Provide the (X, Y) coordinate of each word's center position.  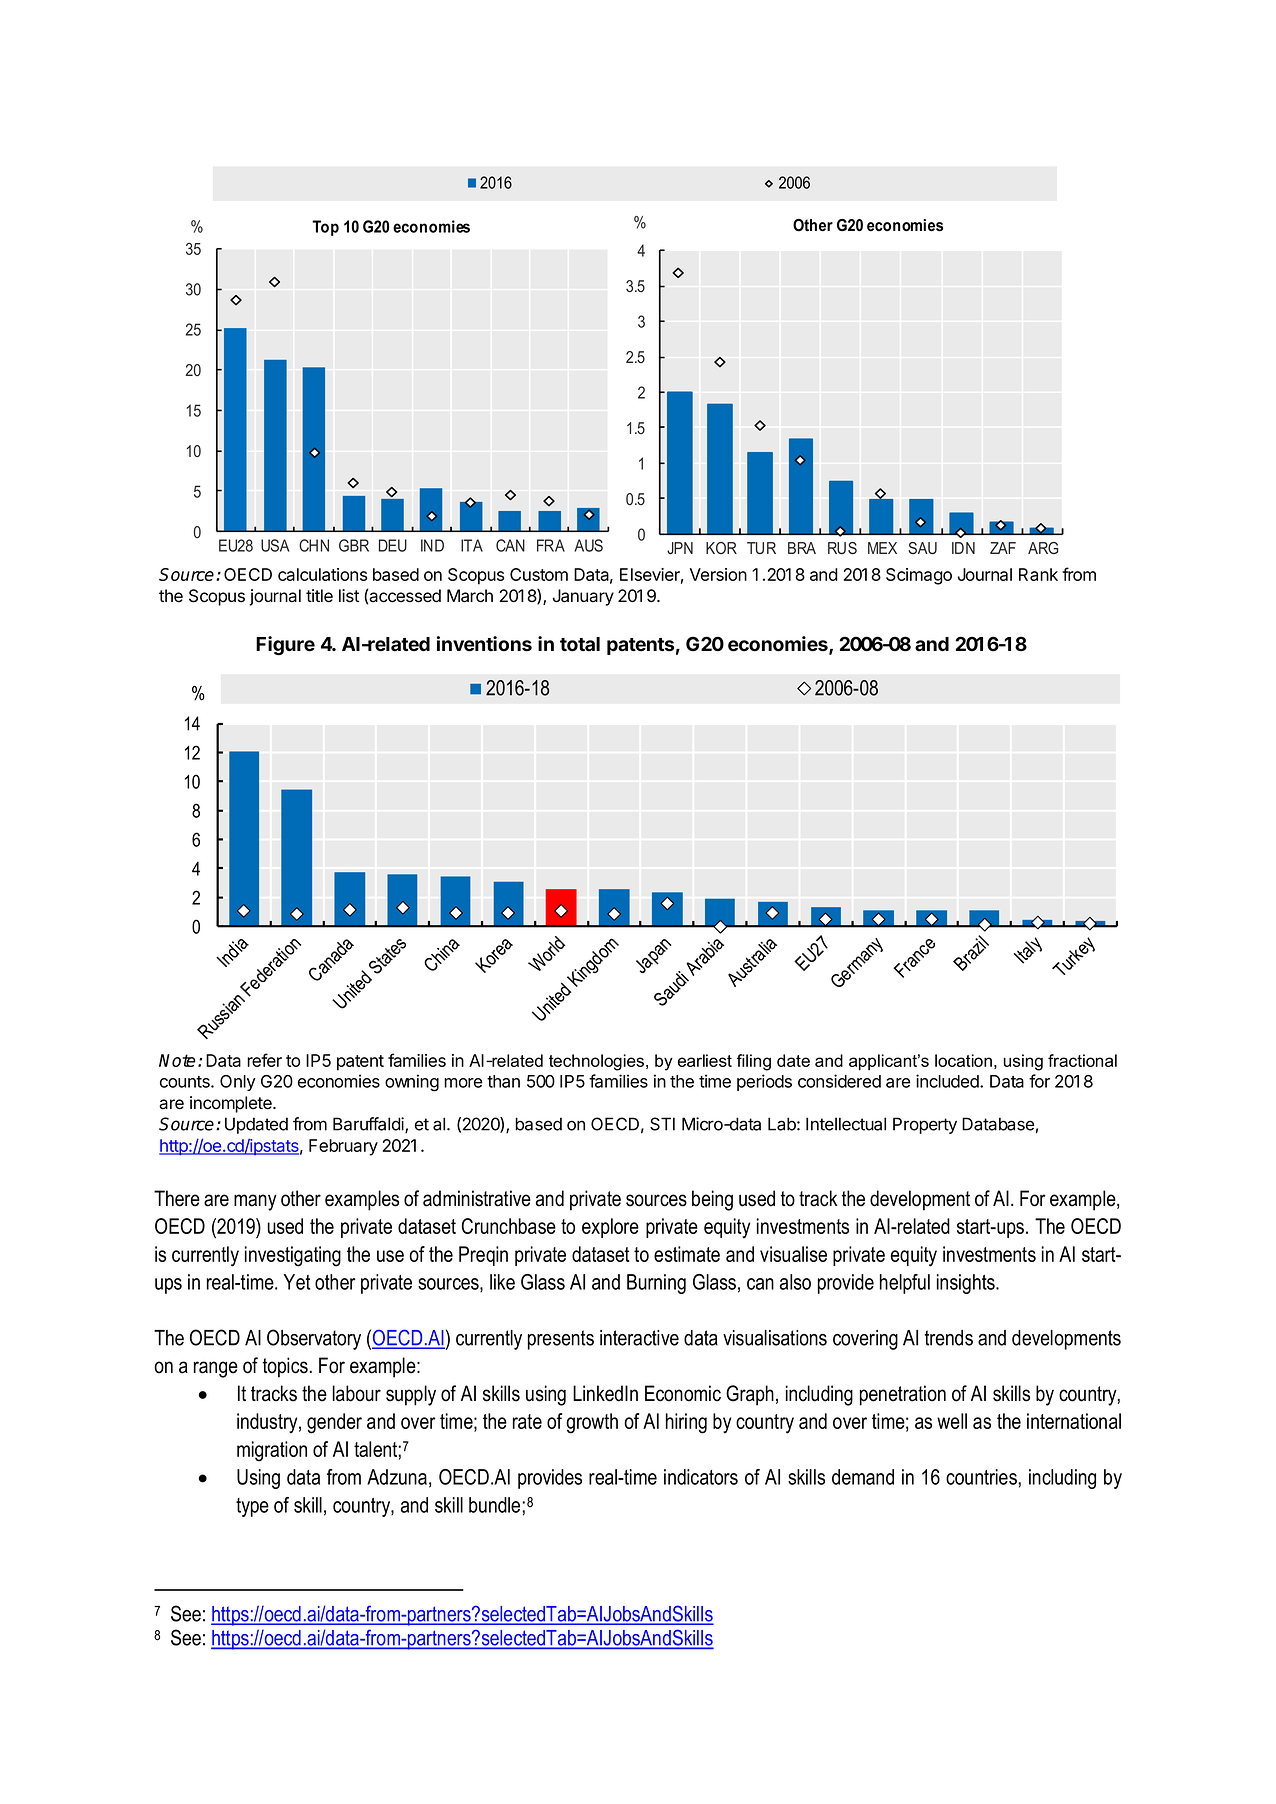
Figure (285, 645)
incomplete (232, 1104)
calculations (322, 574)
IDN (963, 548)
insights (967, 1284)
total (580, 644)
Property (925, 1125)
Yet (297, 1282)
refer (264, 1060)
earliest (705, 1060)
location (963, 1060)
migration (272, 1451)
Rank (1038, 574)
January (583, 597)
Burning (656, 1284)
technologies (598, 1062)
